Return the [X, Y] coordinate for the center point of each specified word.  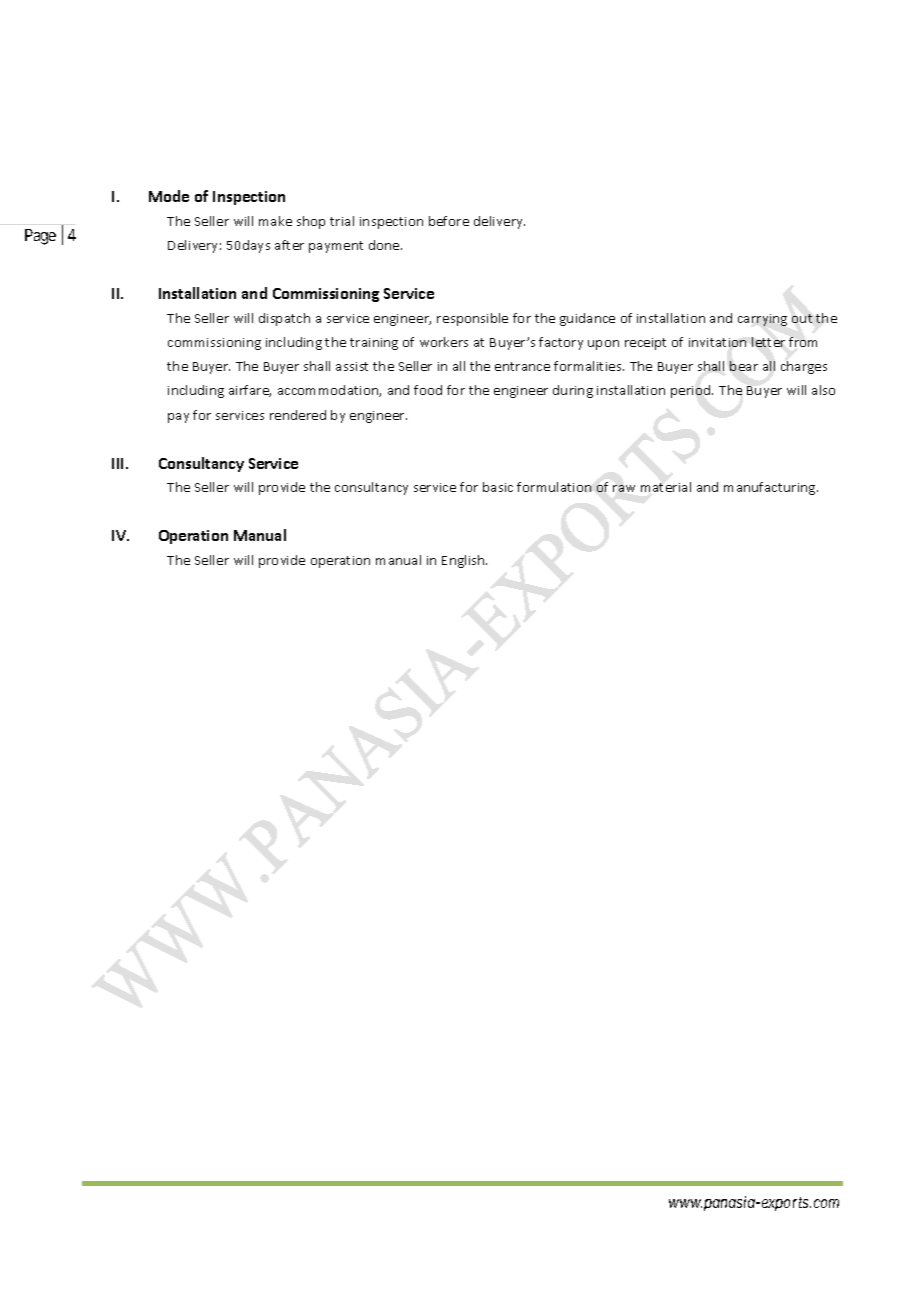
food [428, 390]
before [449, 221]
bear [744, 366]
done [385, 245]
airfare [250, 391]
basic [498, 487]
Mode [169, 196]
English [464, 561]
